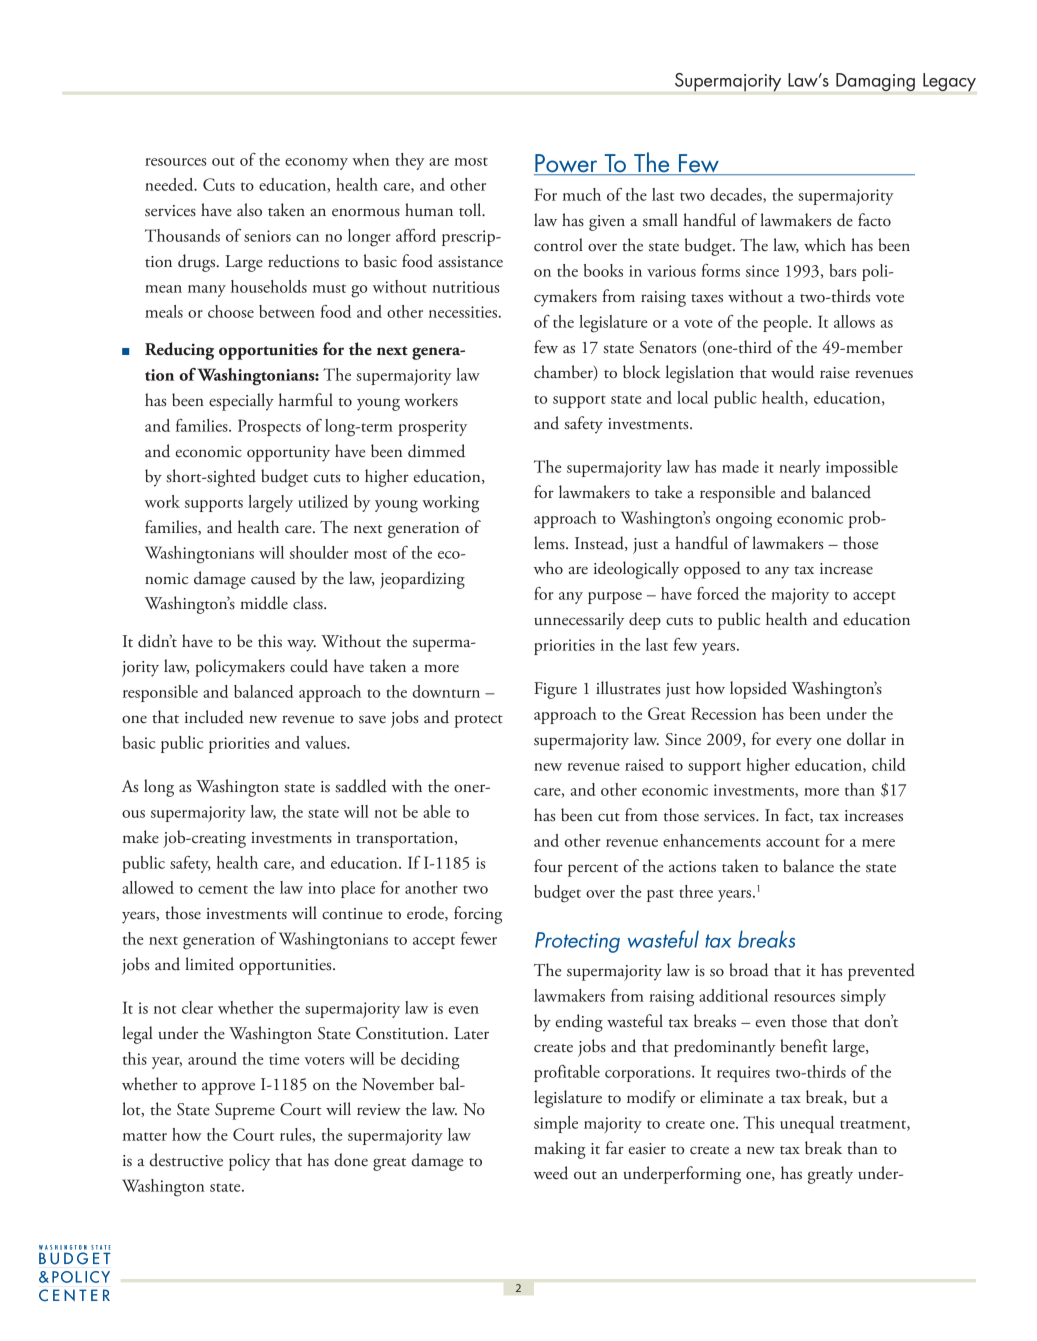 The image size is (1037, 1341). I want to click on child, so click(889, 764).
